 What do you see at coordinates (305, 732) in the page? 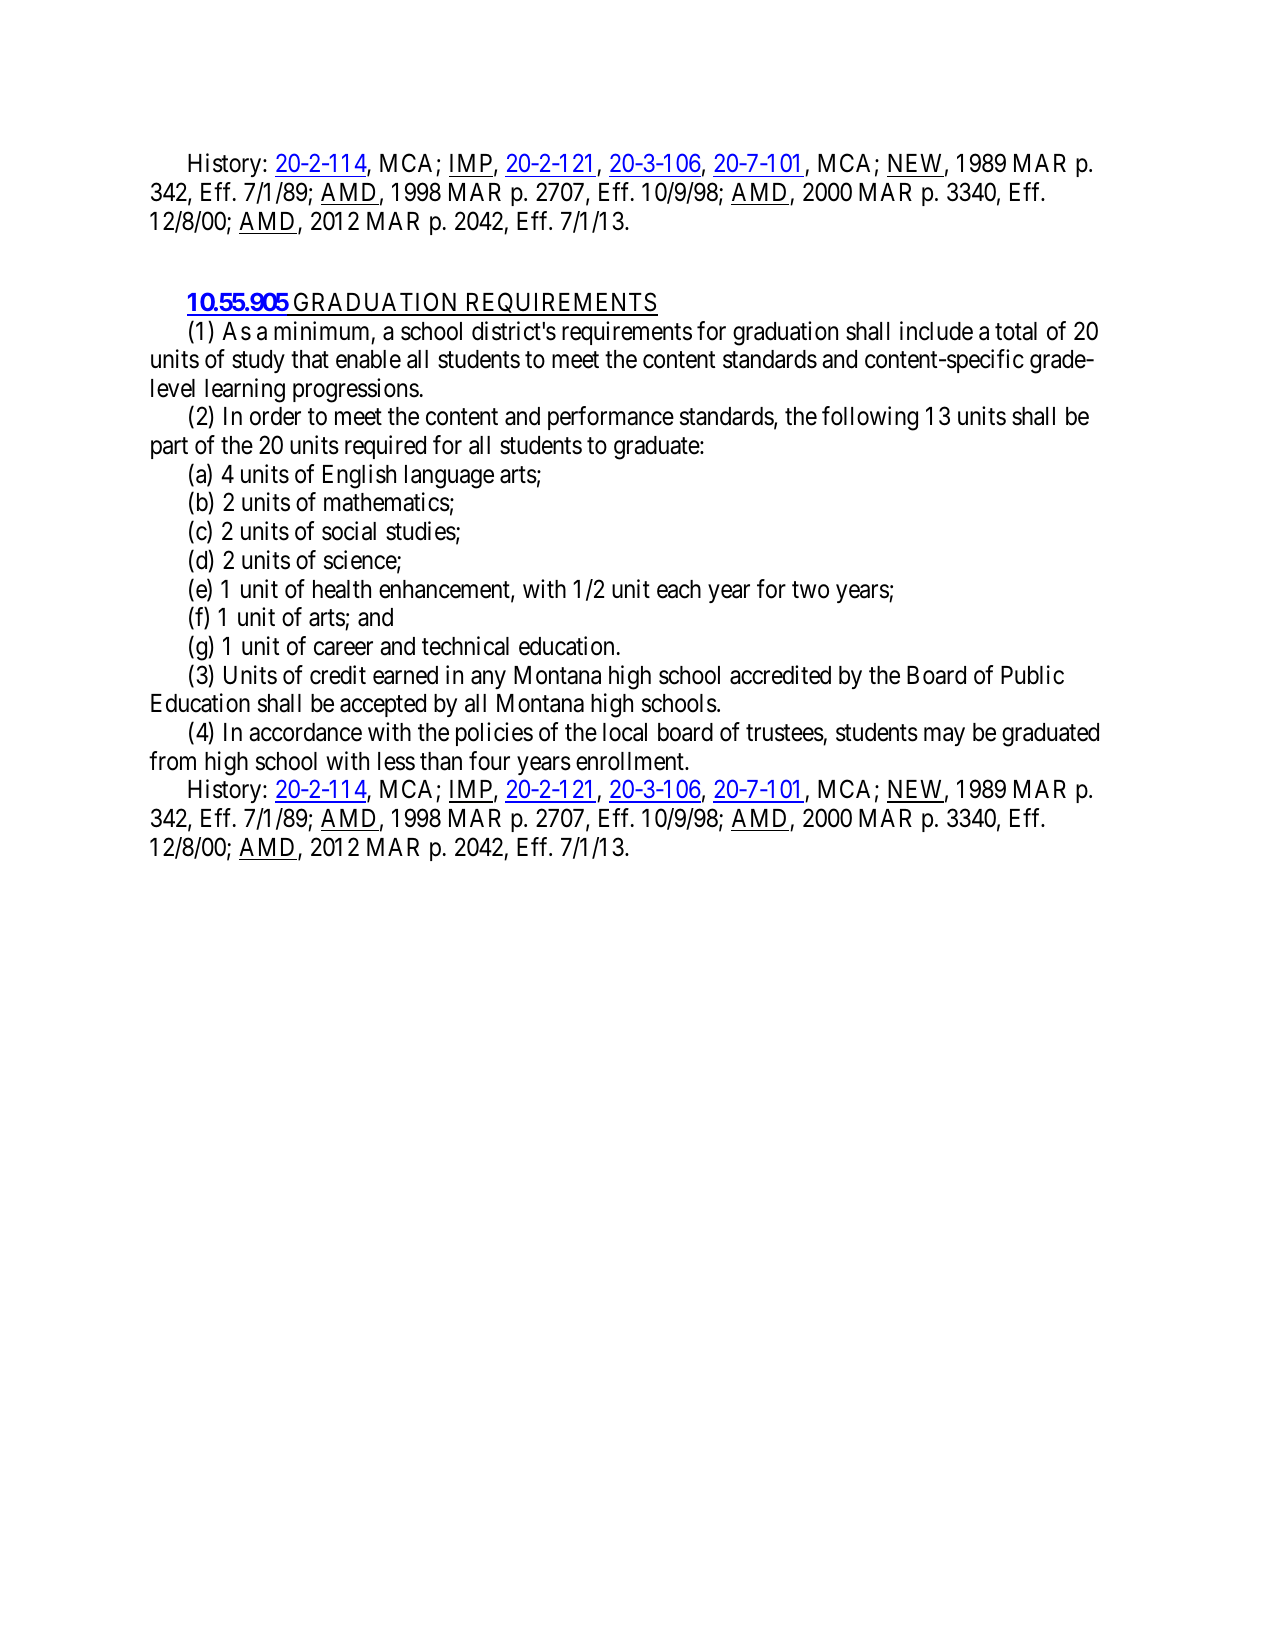
I see `accordance` at bounding box center [305, 732].
